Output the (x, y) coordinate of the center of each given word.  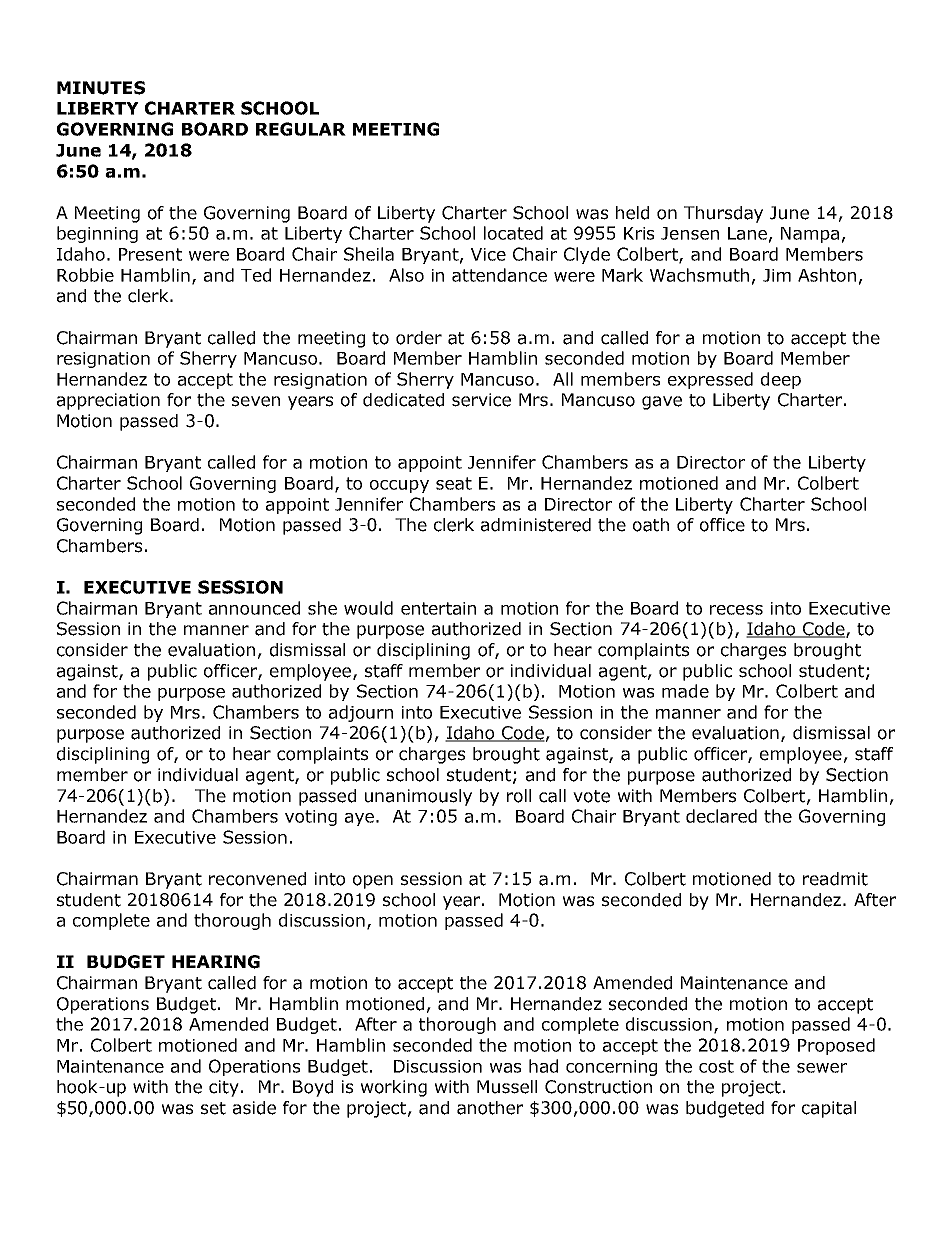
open (373, 882)
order (419, 338)
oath (651, 525)
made (685, 691)
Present (150, 254)
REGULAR (301, 129)
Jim (777, 275)
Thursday (723, 214)
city (224, 1088)
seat (454, 483)
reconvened (257, 879)
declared (721, 816)
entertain (438, 608)
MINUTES (101, 88)
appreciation (108, 401)
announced (254, 608)
